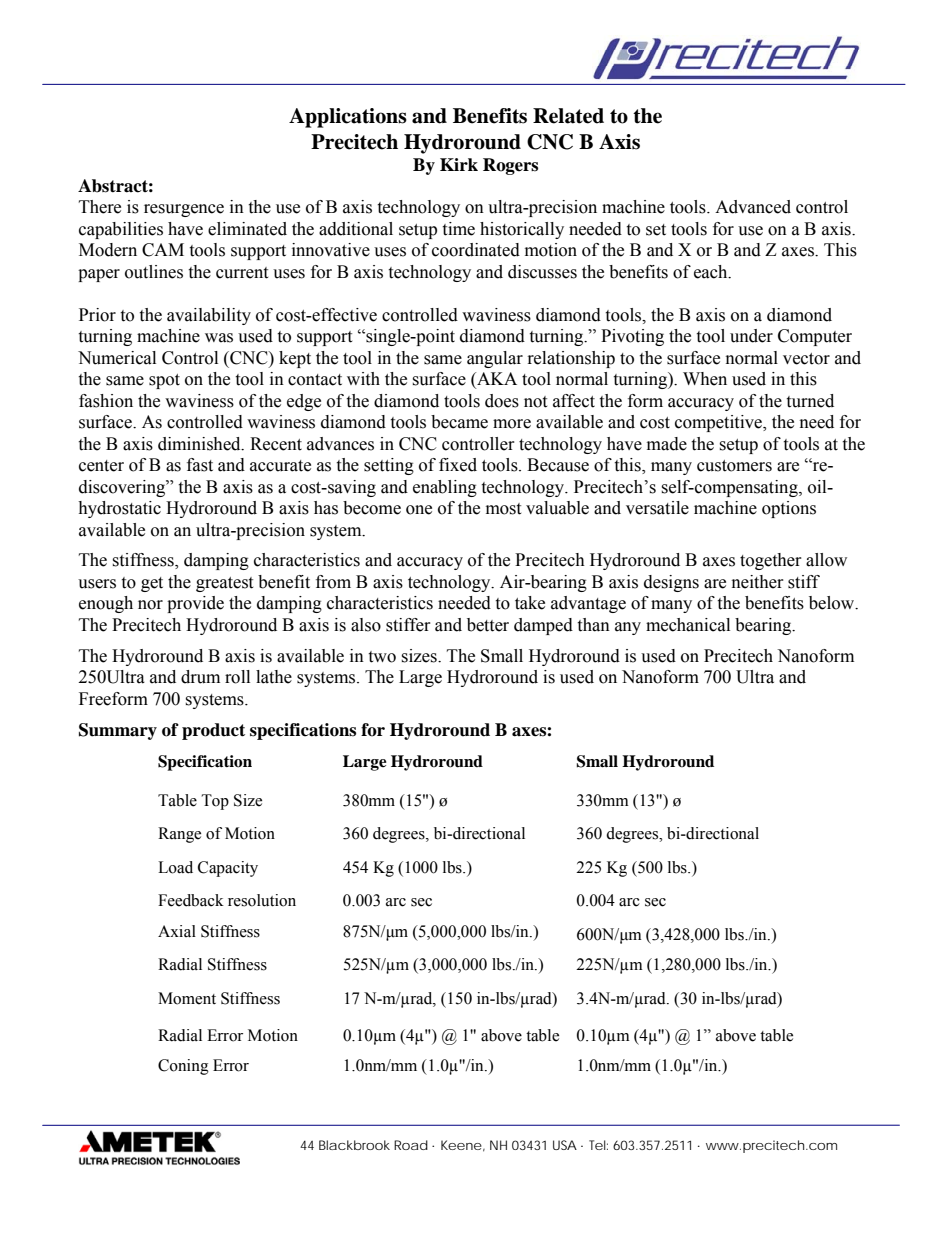 This image has width=952, height=1233. What do you see at coordinates (195, 604) in the image?
I see `provide` at bounding box center [195, 604].
